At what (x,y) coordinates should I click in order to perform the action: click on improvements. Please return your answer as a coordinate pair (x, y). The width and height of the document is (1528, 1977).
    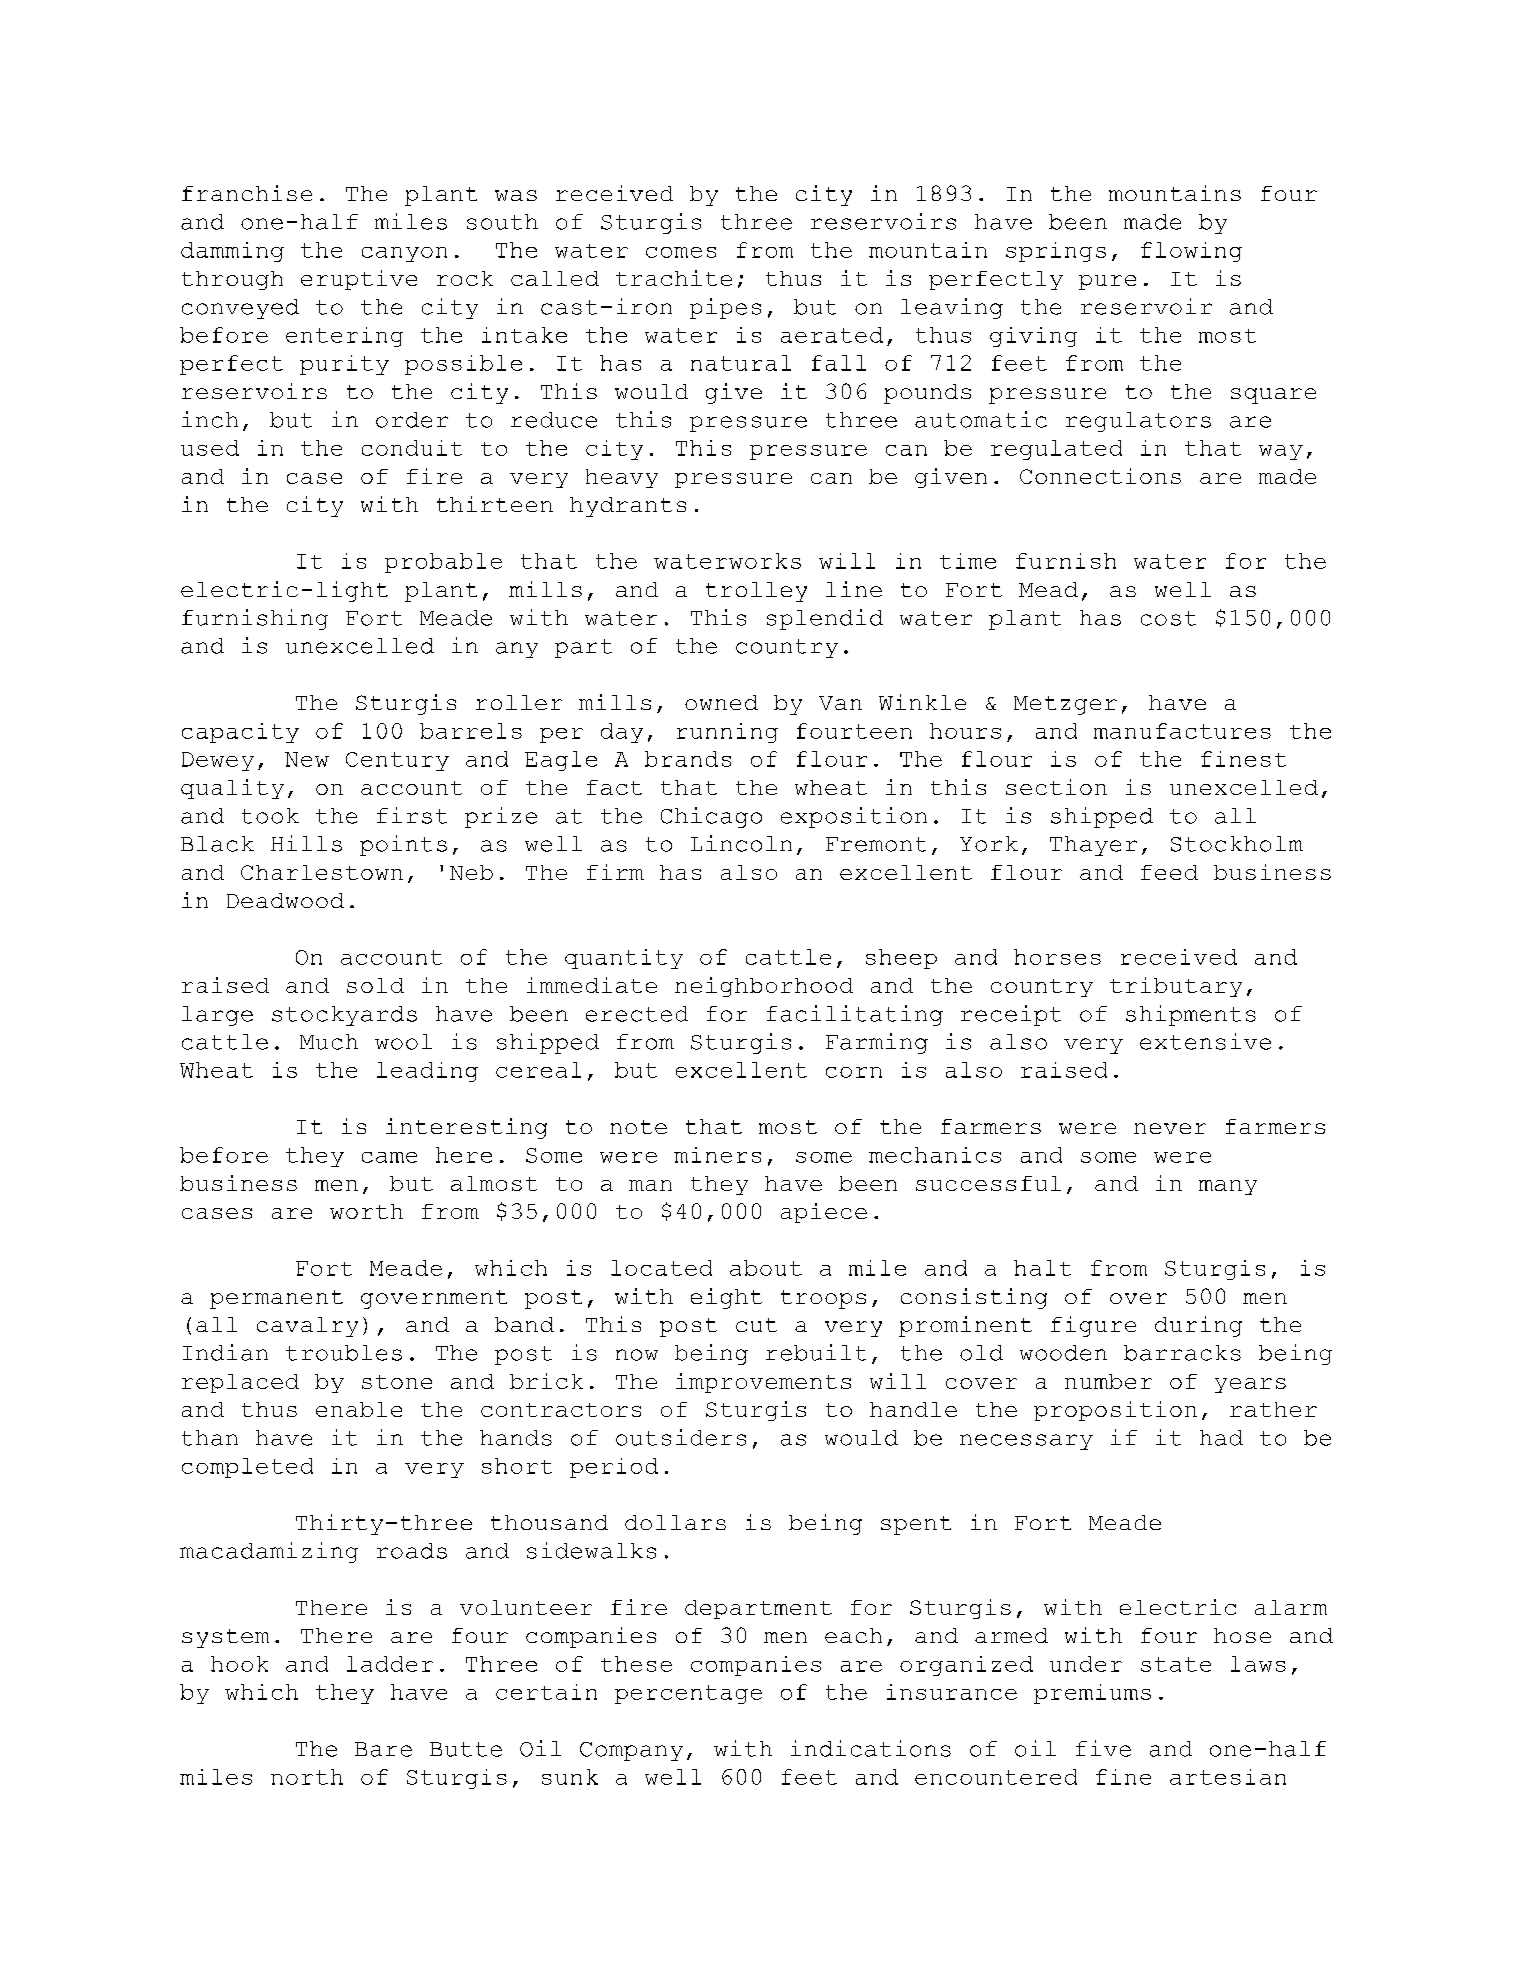
    Looking at the image, I should click on (763, 1383).
